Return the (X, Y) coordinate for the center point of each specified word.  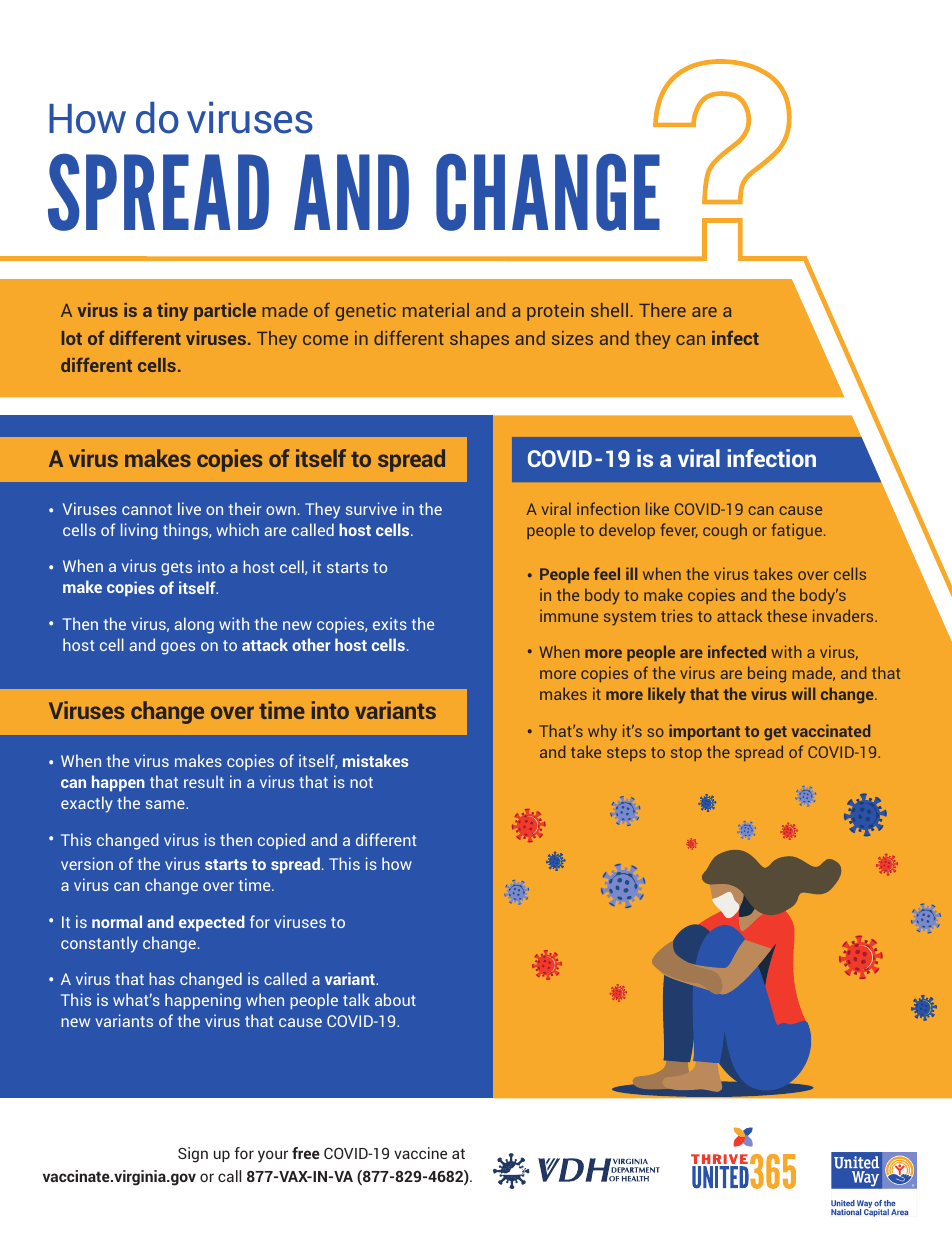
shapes (479, 340)
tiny (172, 312)
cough (725, 531)
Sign (193, 1155)
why (602, 733)
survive (371, 508)
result (204, 781)
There (662, 310)
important (704, 732)
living (139, 531)
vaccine (420, 1153)
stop (686, 754)
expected (212, 923)
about (395, 999)
